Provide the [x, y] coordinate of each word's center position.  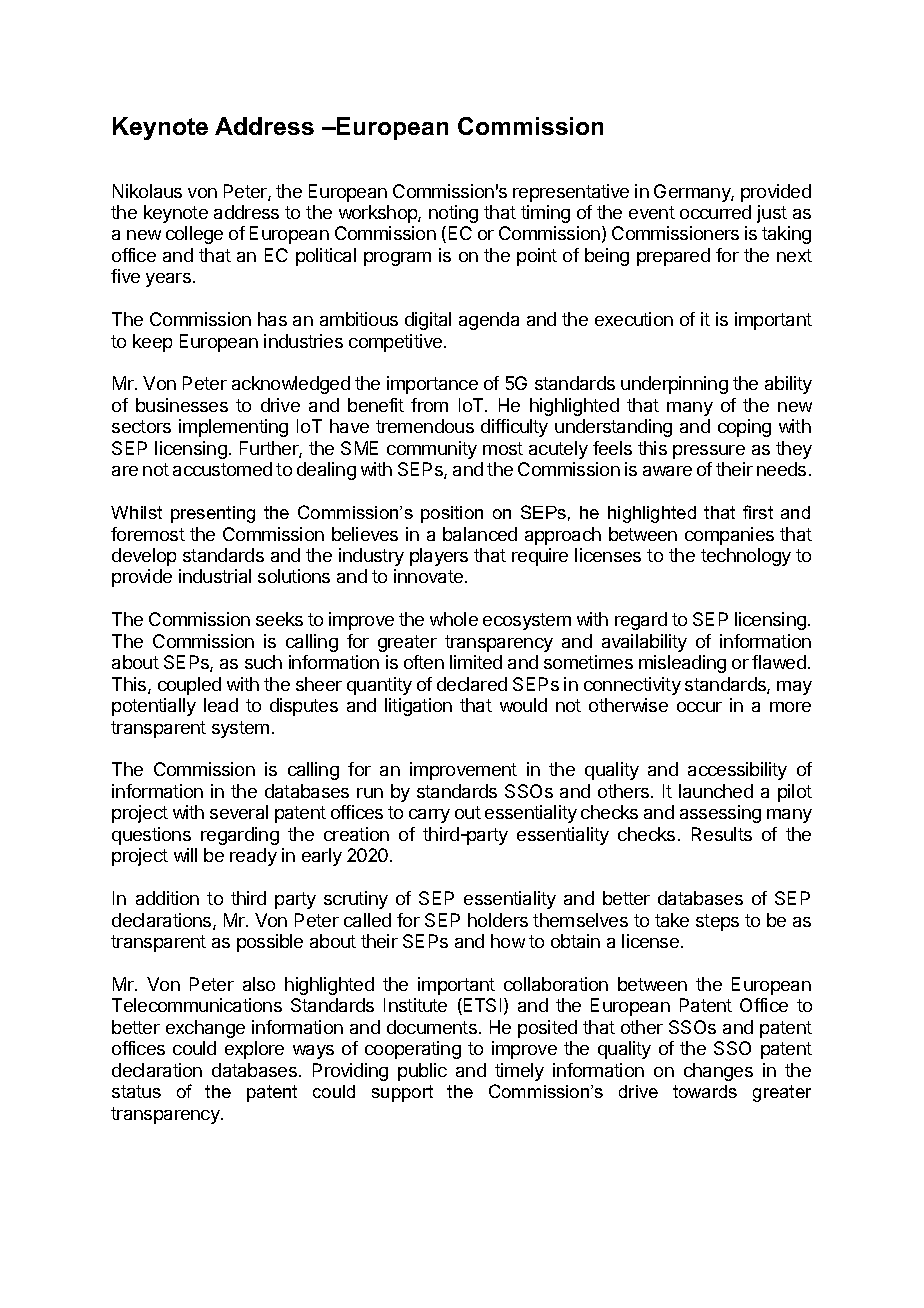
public [422, 1072]
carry [429, 816]
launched [716, 791]
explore [254, 1050]
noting [453, 214]
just [772, 214]
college [194, 235]
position [452, 514]
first [758, 512]
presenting [213, 514]
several [239, 812]
